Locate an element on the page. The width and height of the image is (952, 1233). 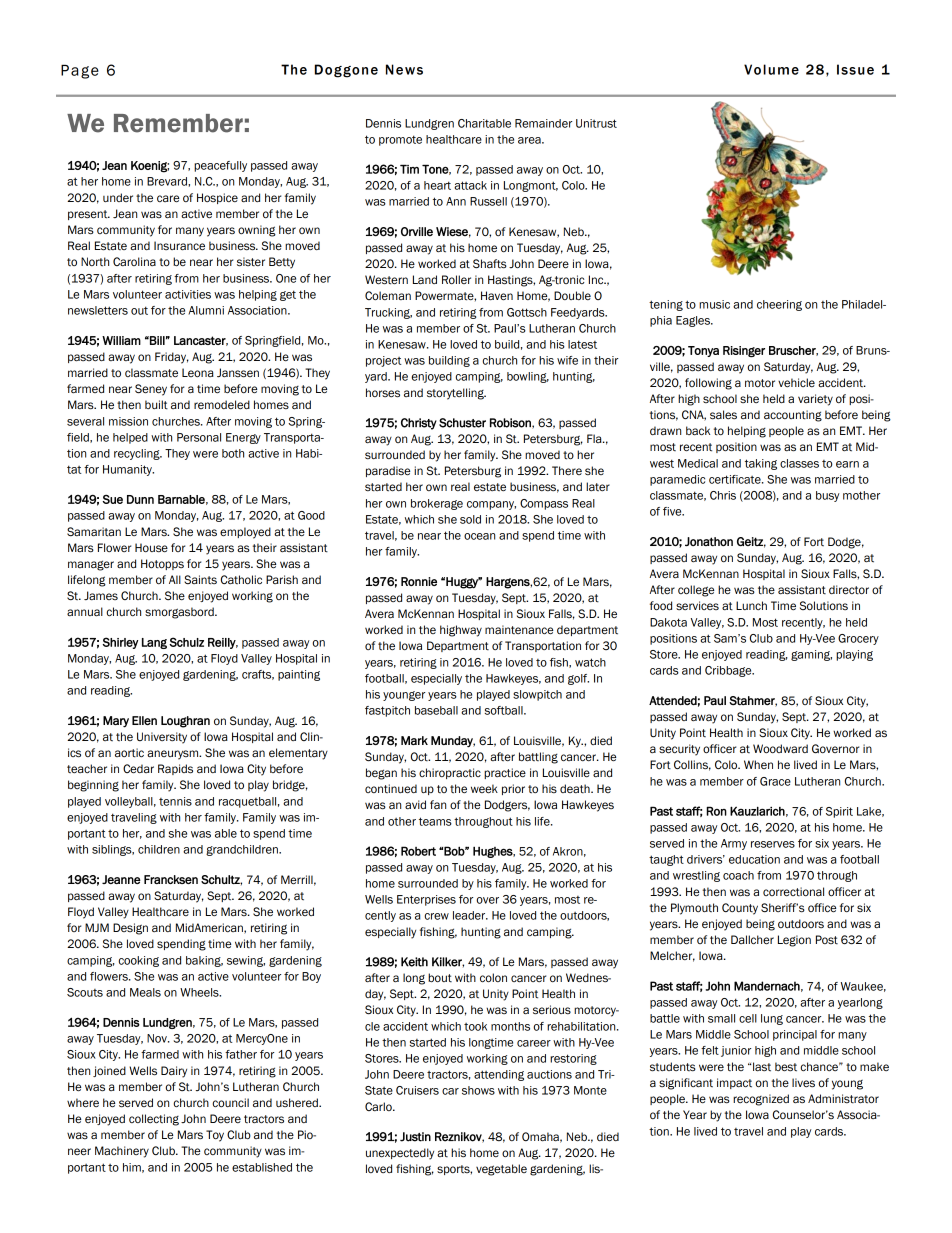
busy is located at coordinates (827, 496).
